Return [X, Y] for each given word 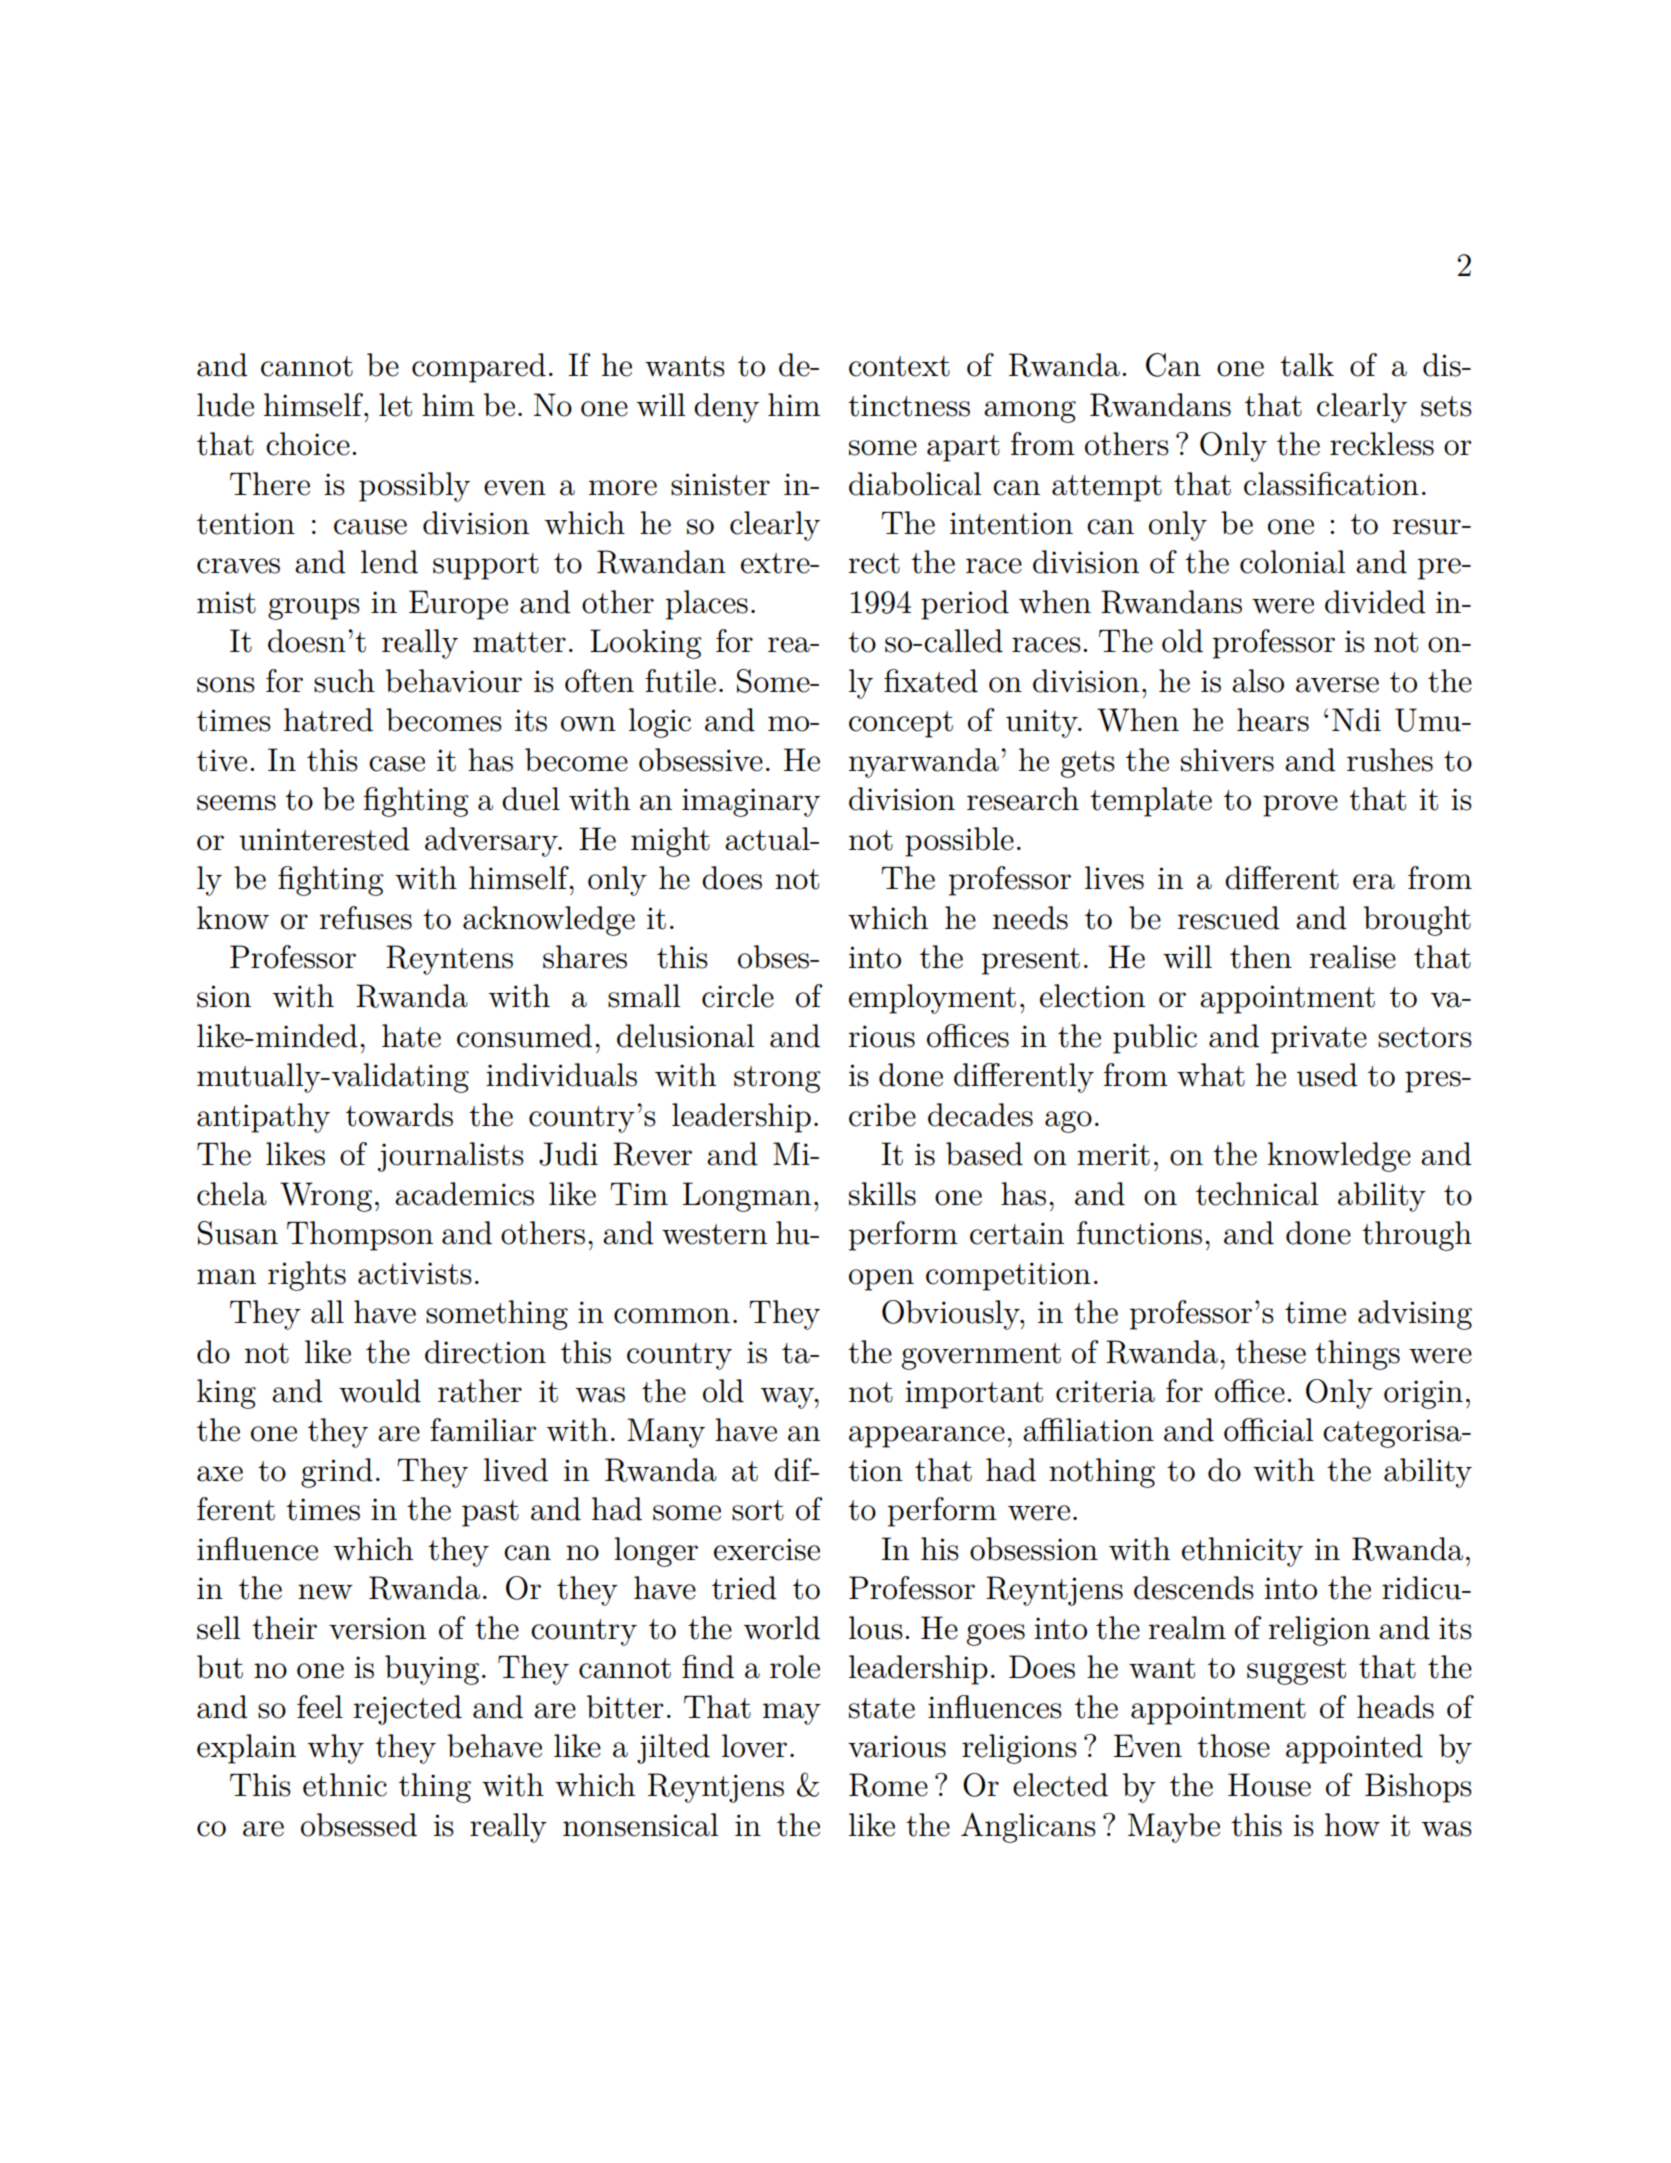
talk [1307, 365]
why [336, 1749]
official [1269, 1430]
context [899, 366]
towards [399, 1115]
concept [901, 724]
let [395, 405]
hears [1273, 720]
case [397, 764]
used [1327, 1075]
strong [777, 1079]
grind [337, 1473]
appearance [927, 1437]
